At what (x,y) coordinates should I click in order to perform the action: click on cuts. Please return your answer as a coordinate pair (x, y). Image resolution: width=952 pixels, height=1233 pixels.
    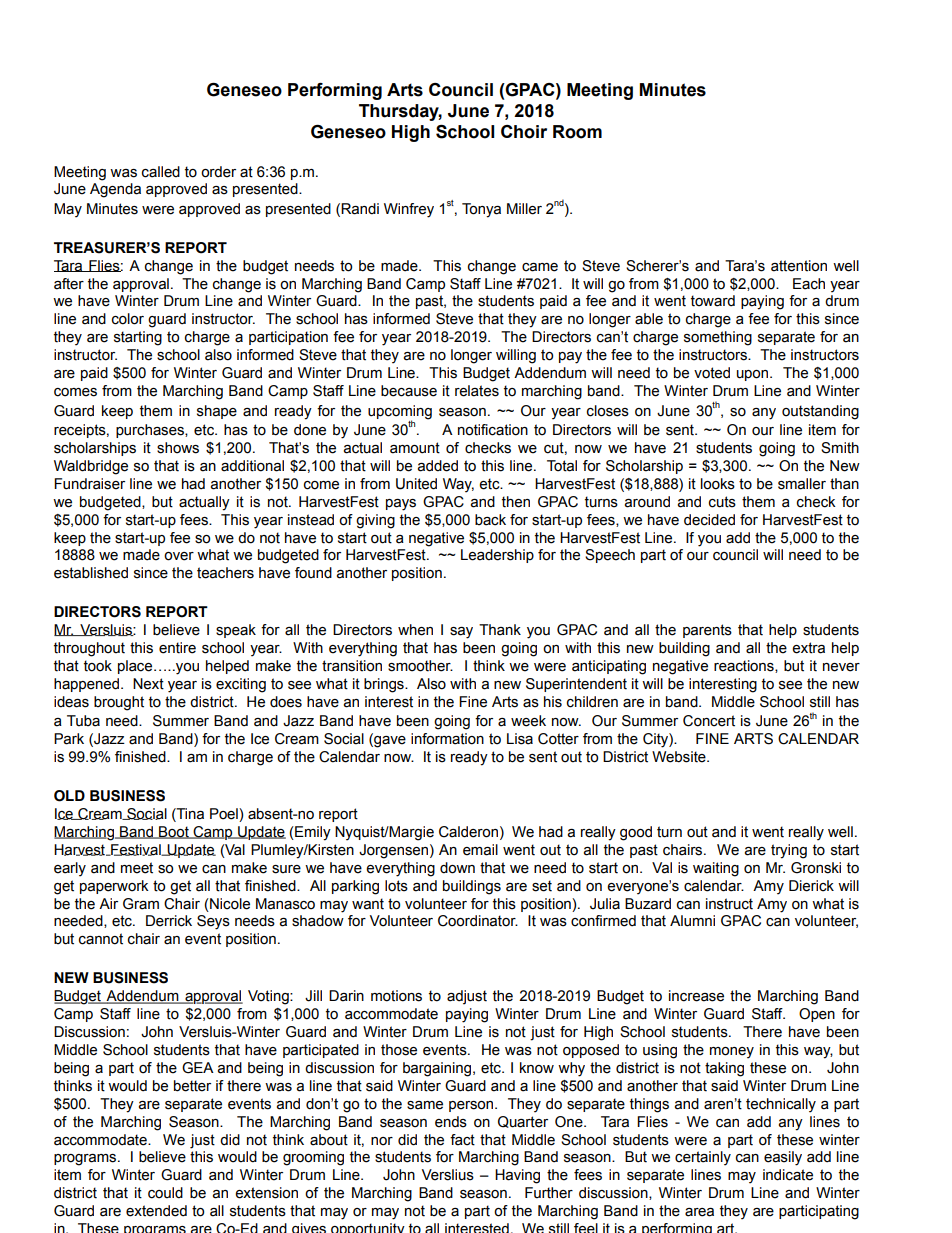
    Looking at the image, I should click on (722, 502).
